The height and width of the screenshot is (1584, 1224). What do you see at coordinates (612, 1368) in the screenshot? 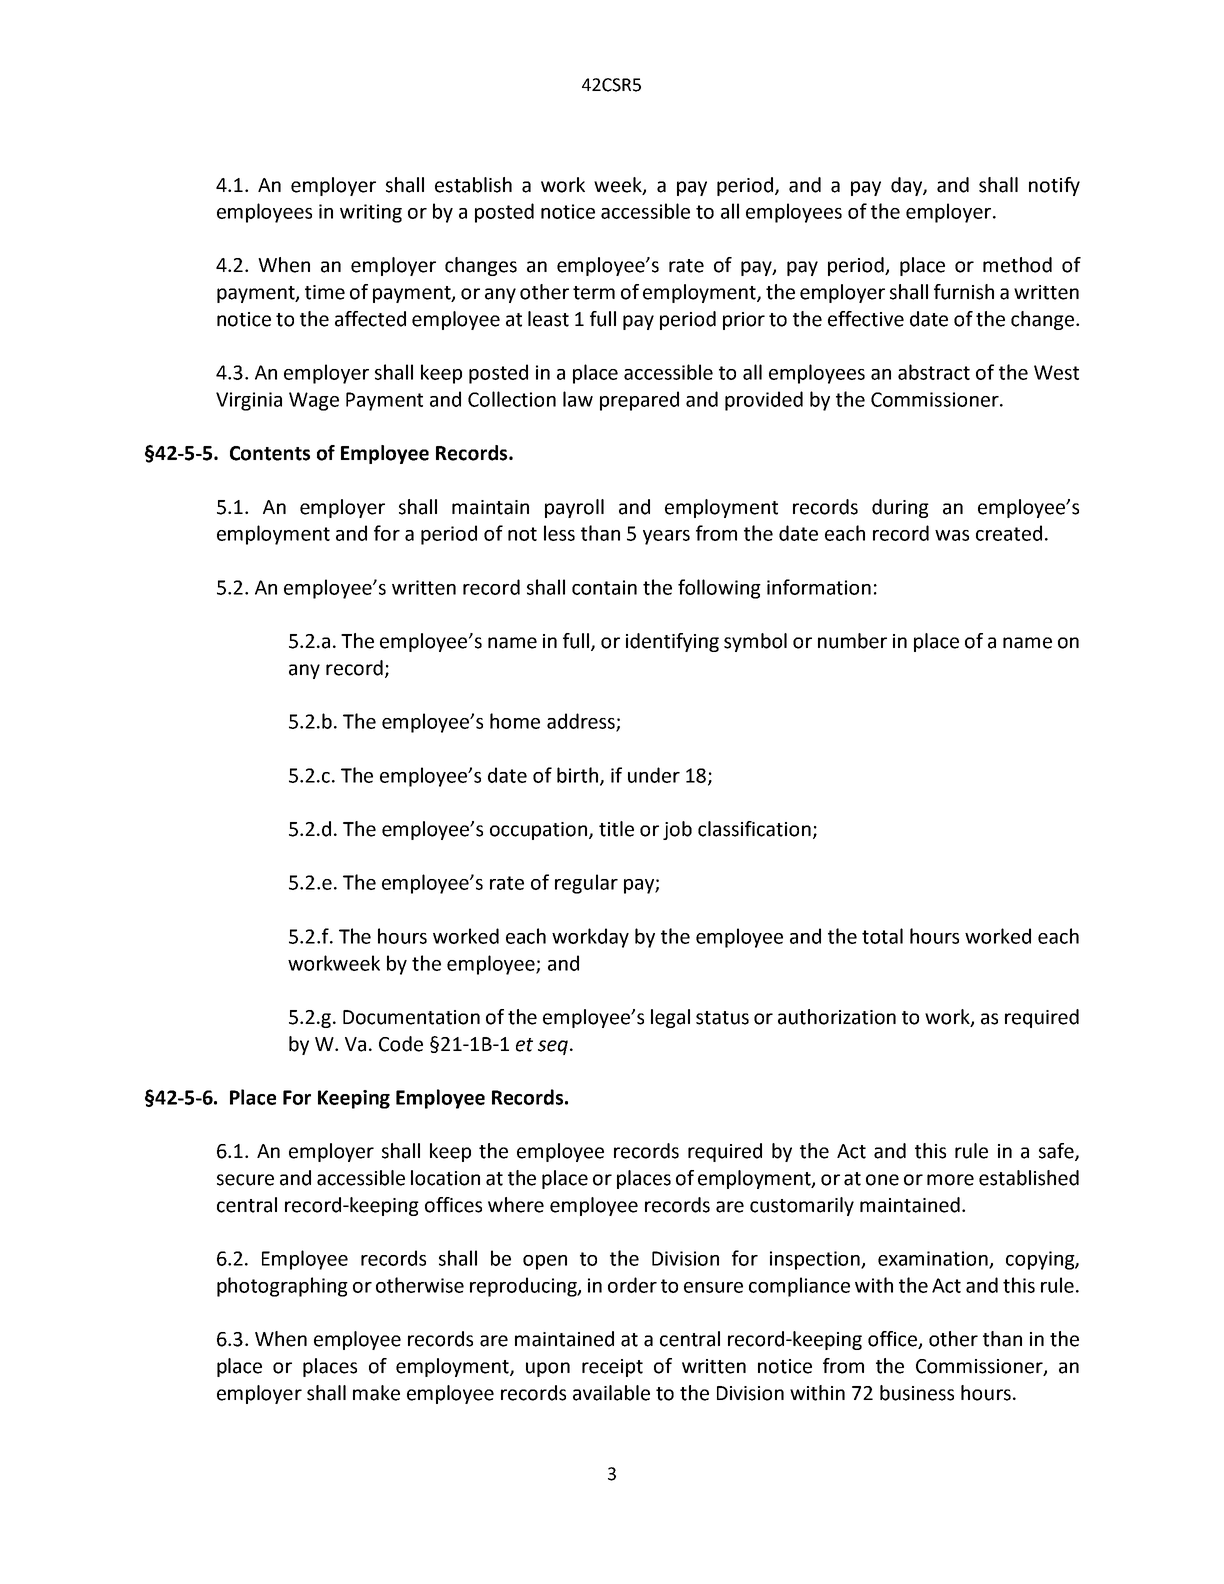
I see `receipt` at bounding box center [612, 1368].
